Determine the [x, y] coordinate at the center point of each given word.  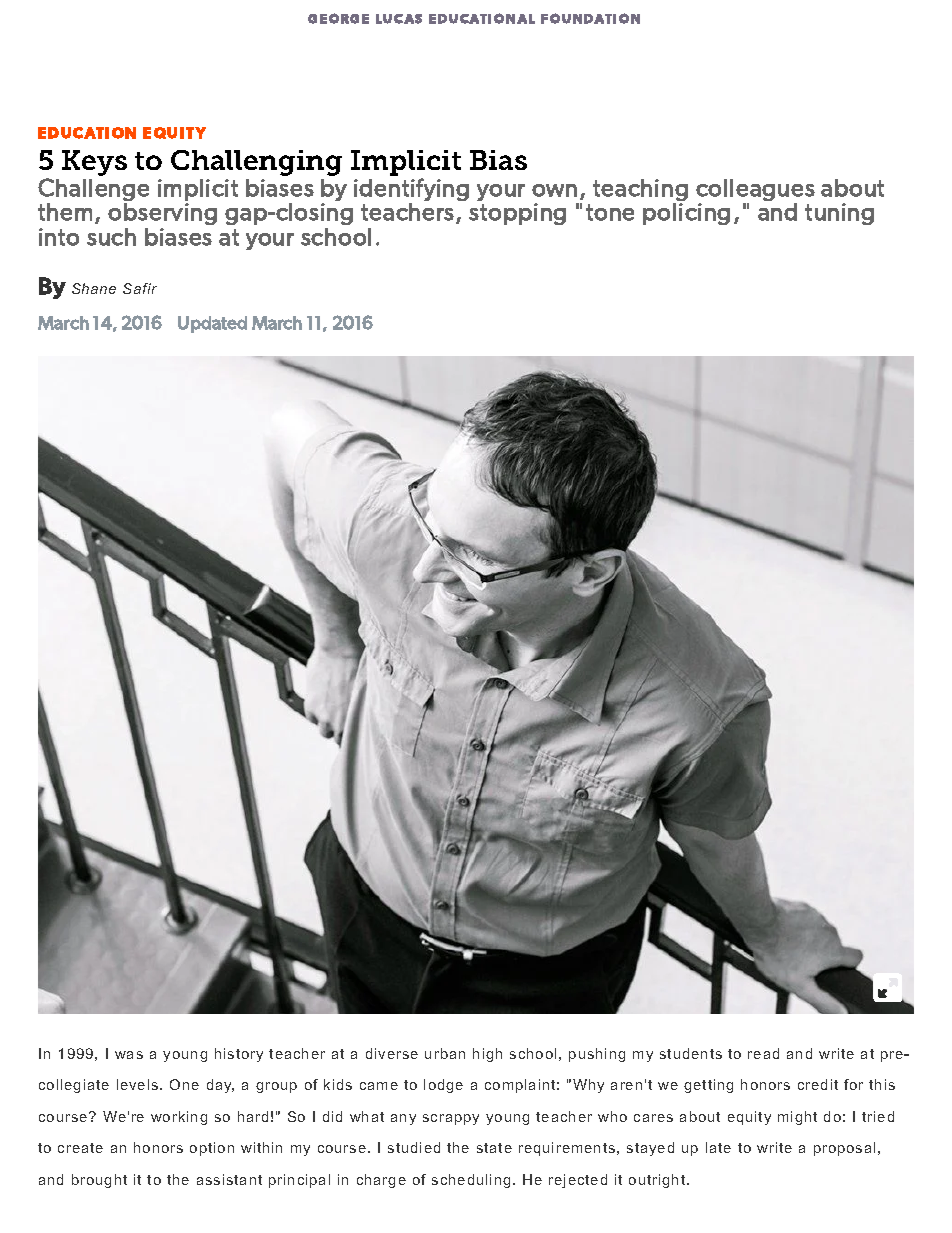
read [763, 1053]
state [494, 1148]
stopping [517, 214]
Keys [94, 163]
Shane [94, 288]
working [179, 1118]
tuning [839, 214]
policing [686, 214]
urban [445, 1053]
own [554, 190]
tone [610, 212]
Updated [212, 324]
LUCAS [399, 19]
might [797, 1118]
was [129, 1055]
